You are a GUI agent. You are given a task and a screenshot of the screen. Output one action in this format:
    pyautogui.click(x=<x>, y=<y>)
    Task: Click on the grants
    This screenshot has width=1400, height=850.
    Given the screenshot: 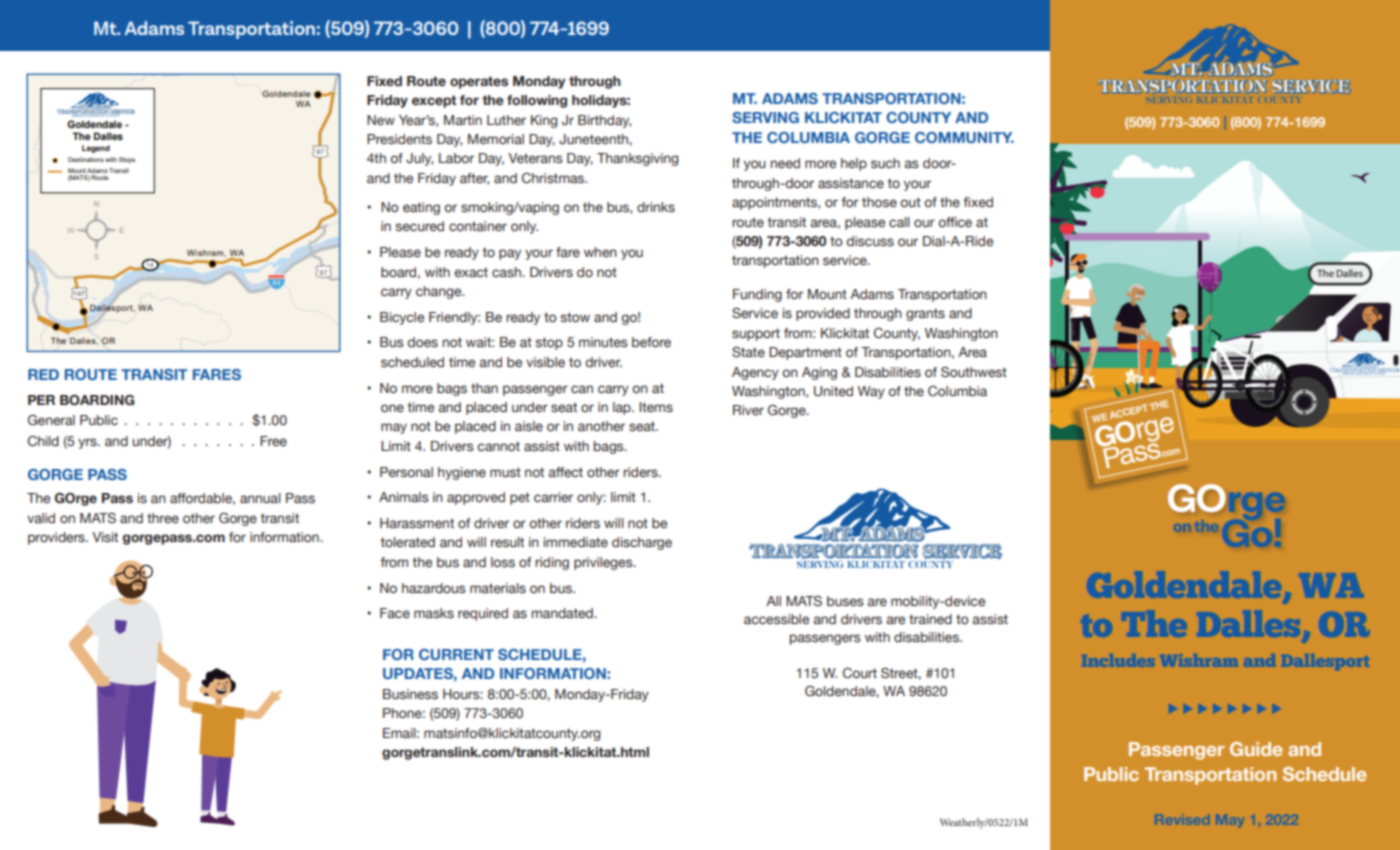 What is the action you would take?
    pyautogui.click(x=925, y=314)
